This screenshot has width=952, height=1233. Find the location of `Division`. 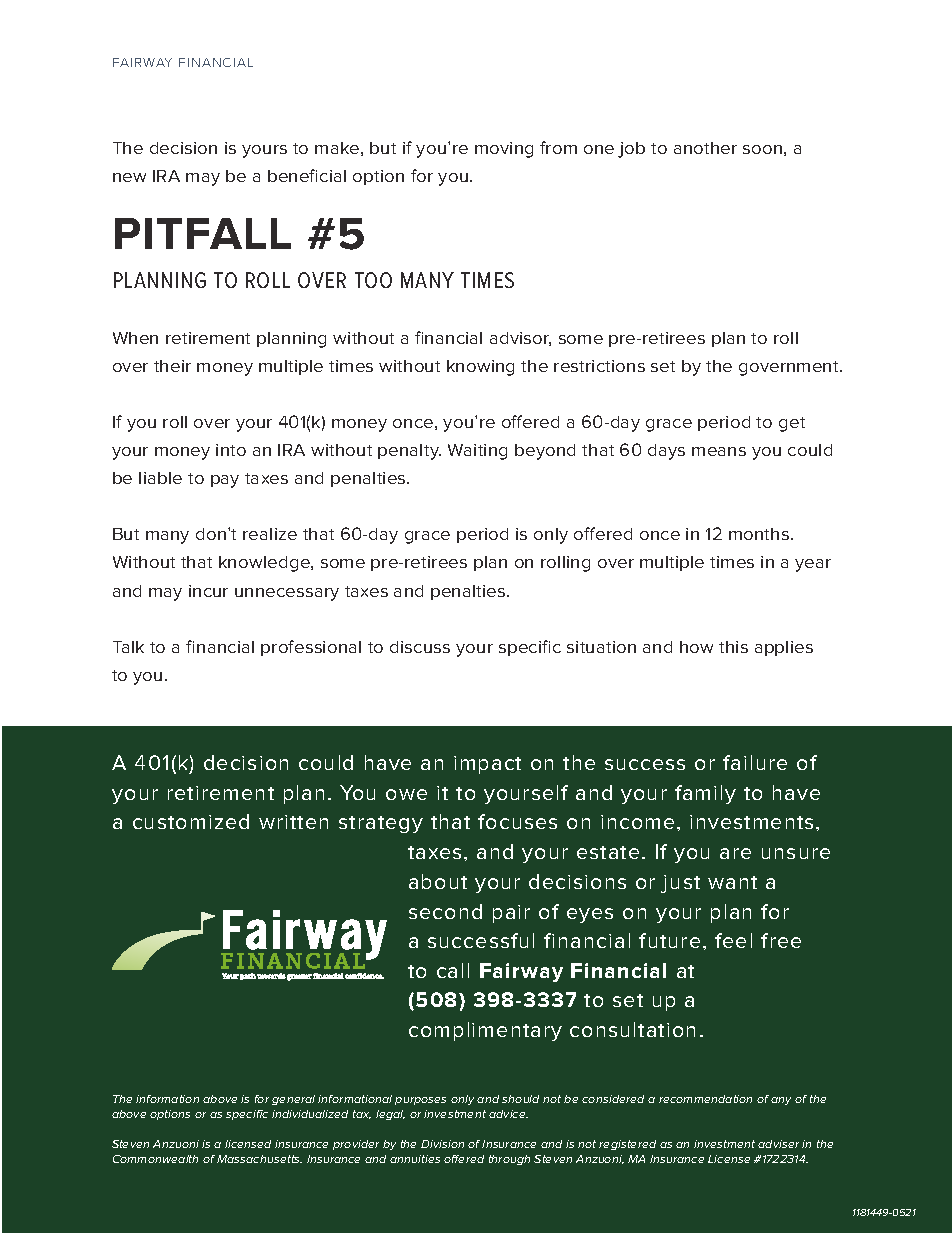

Division is located at coordinates (442, 1144).
